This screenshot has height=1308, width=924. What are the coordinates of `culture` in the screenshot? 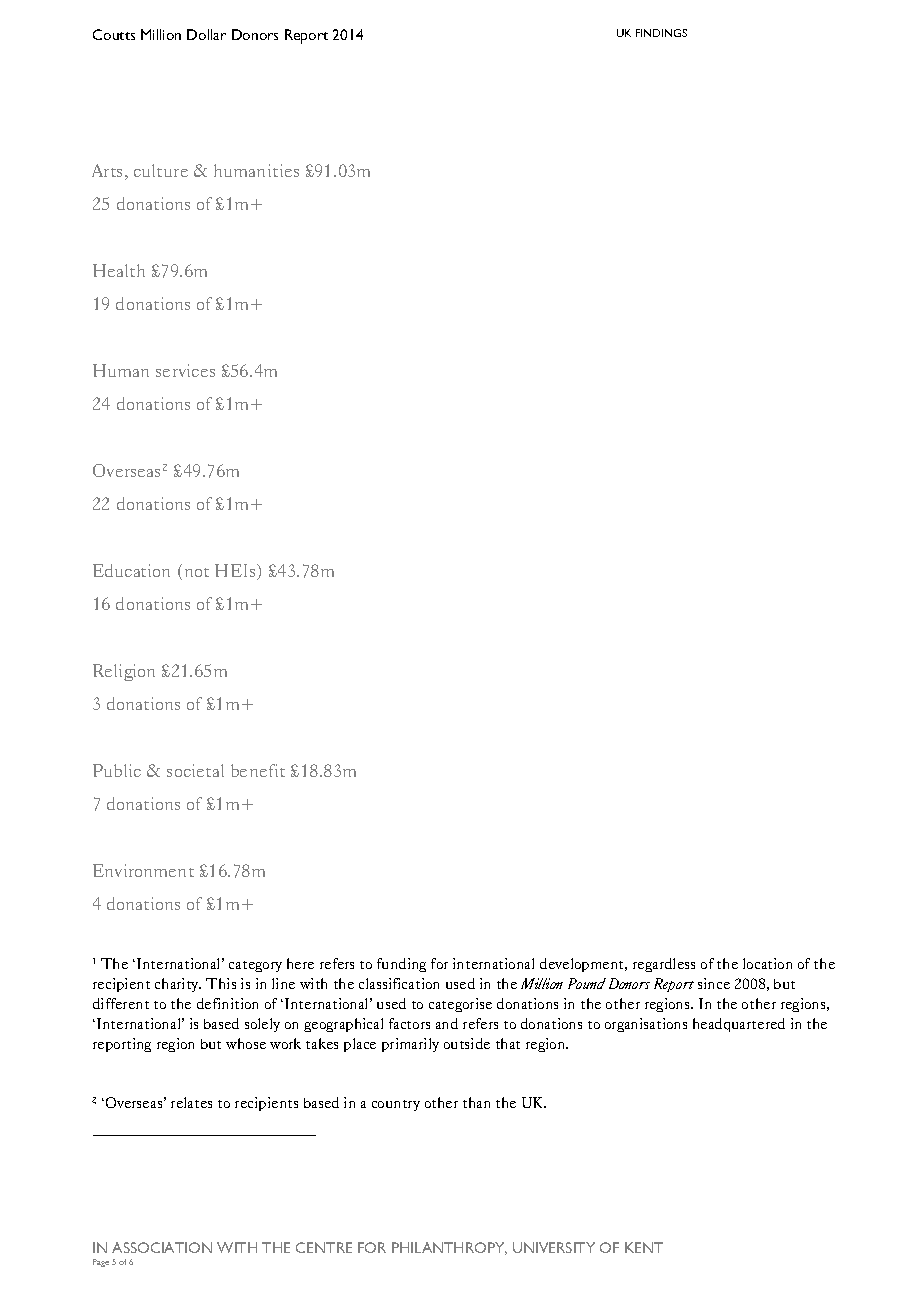 It's located at (161, 170).
